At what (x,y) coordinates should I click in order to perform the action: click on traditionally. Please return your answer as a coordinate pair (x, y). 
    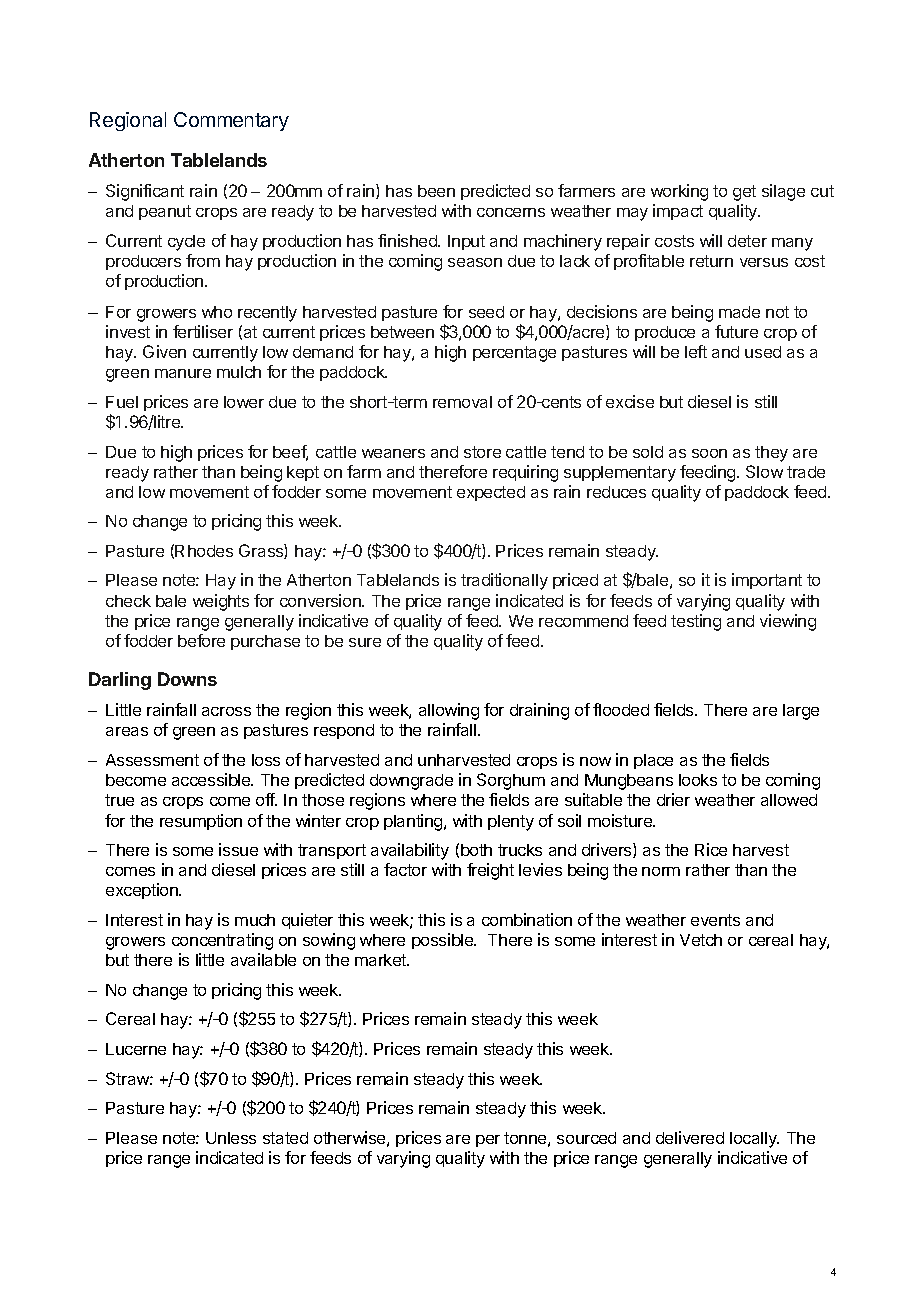
    Looking at the image, I should click on (504, 581).
